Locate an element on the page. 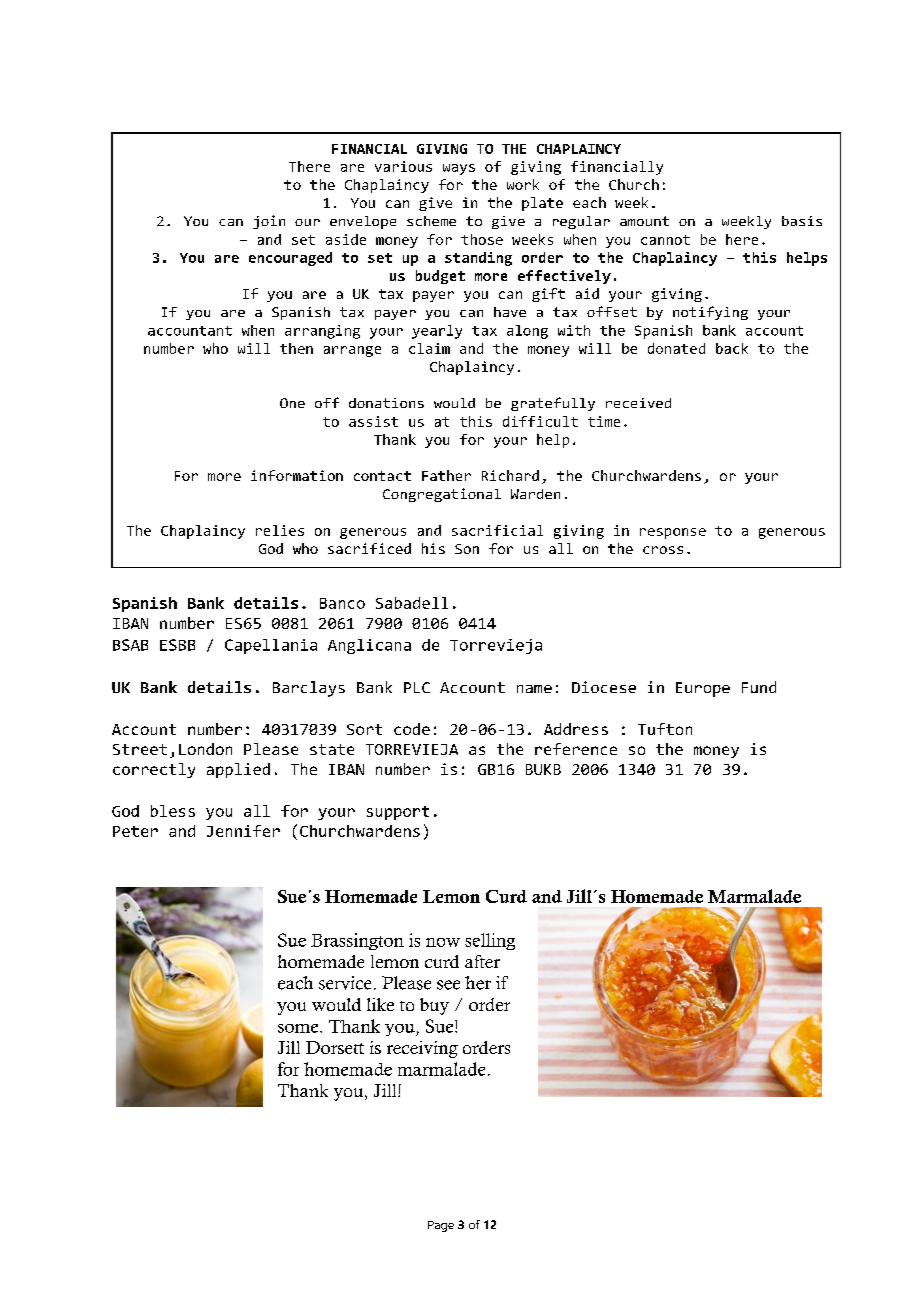  join is located at coordinates (269, 222).
